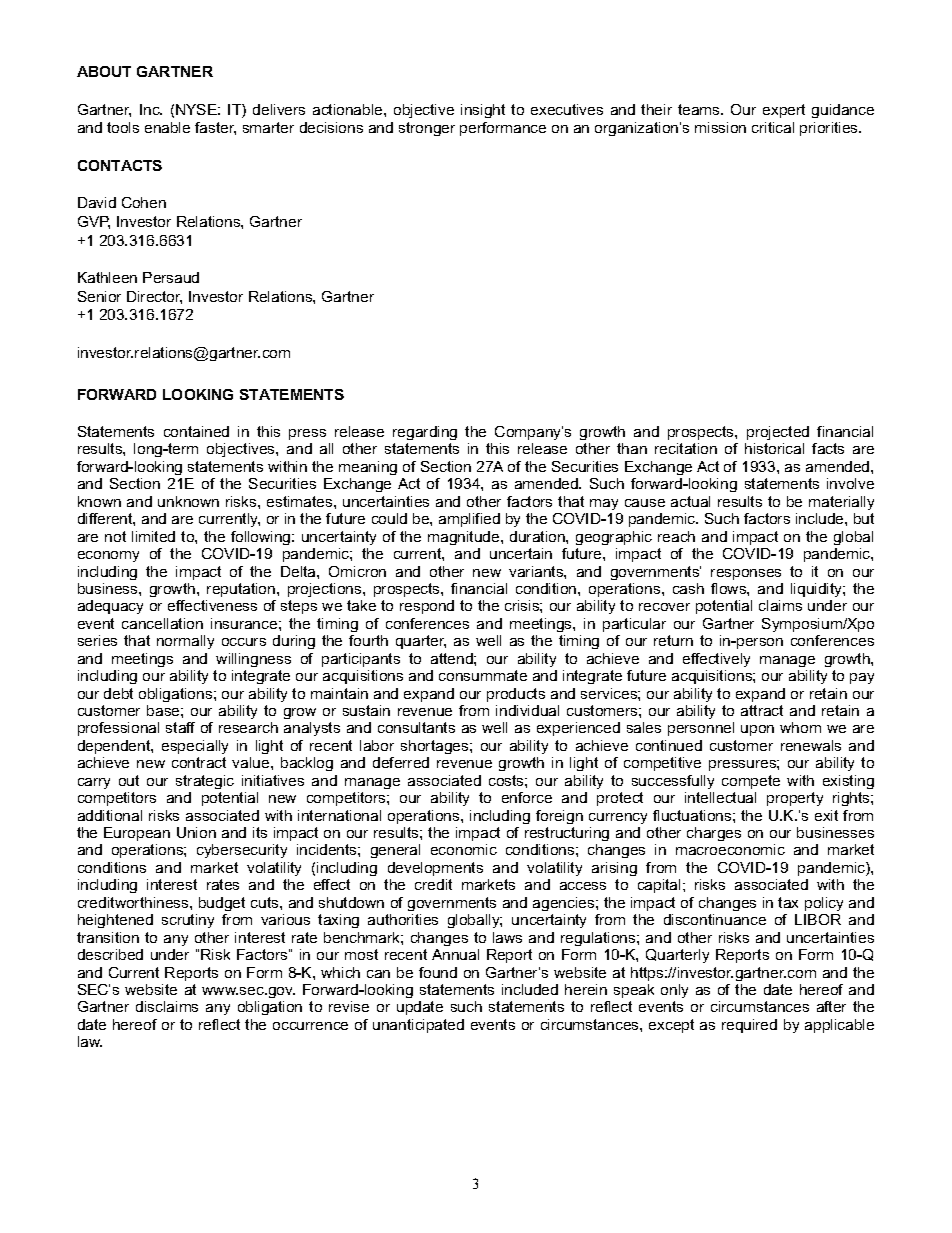 This screenshot has width=952, height=1233. What do you see at coordinates (483, 111) in the screenshot?
I see `insight` at bounding box center [483, 111].
